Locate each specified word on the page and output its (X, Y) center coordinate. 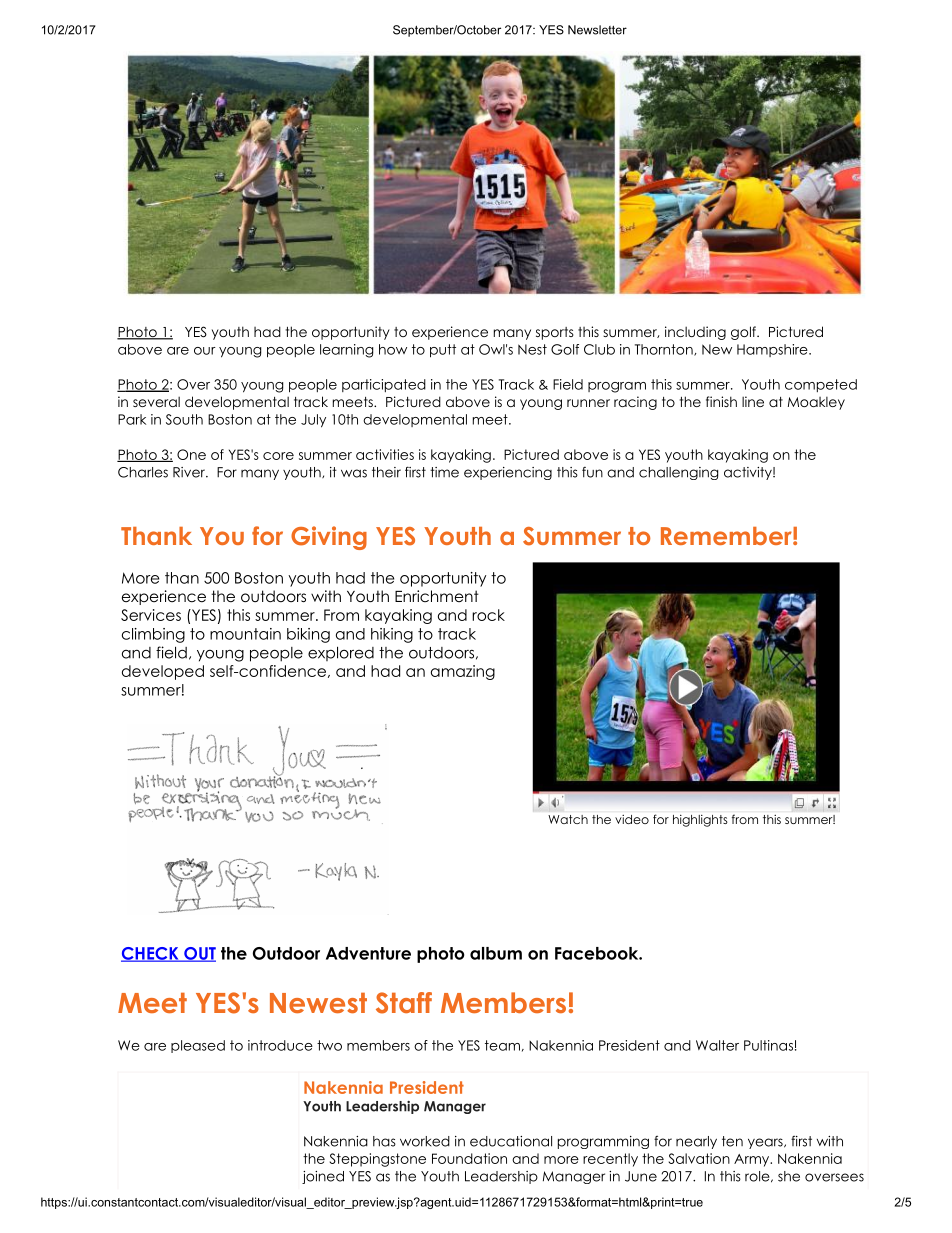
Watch (568, 819)
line (753, 401)
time (444, 472)
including (695, 333)
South (184, 419)
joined (323, 1177)
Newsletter (597, 30)
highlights (700, 821)
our (205, 351)
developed (163, 672)
